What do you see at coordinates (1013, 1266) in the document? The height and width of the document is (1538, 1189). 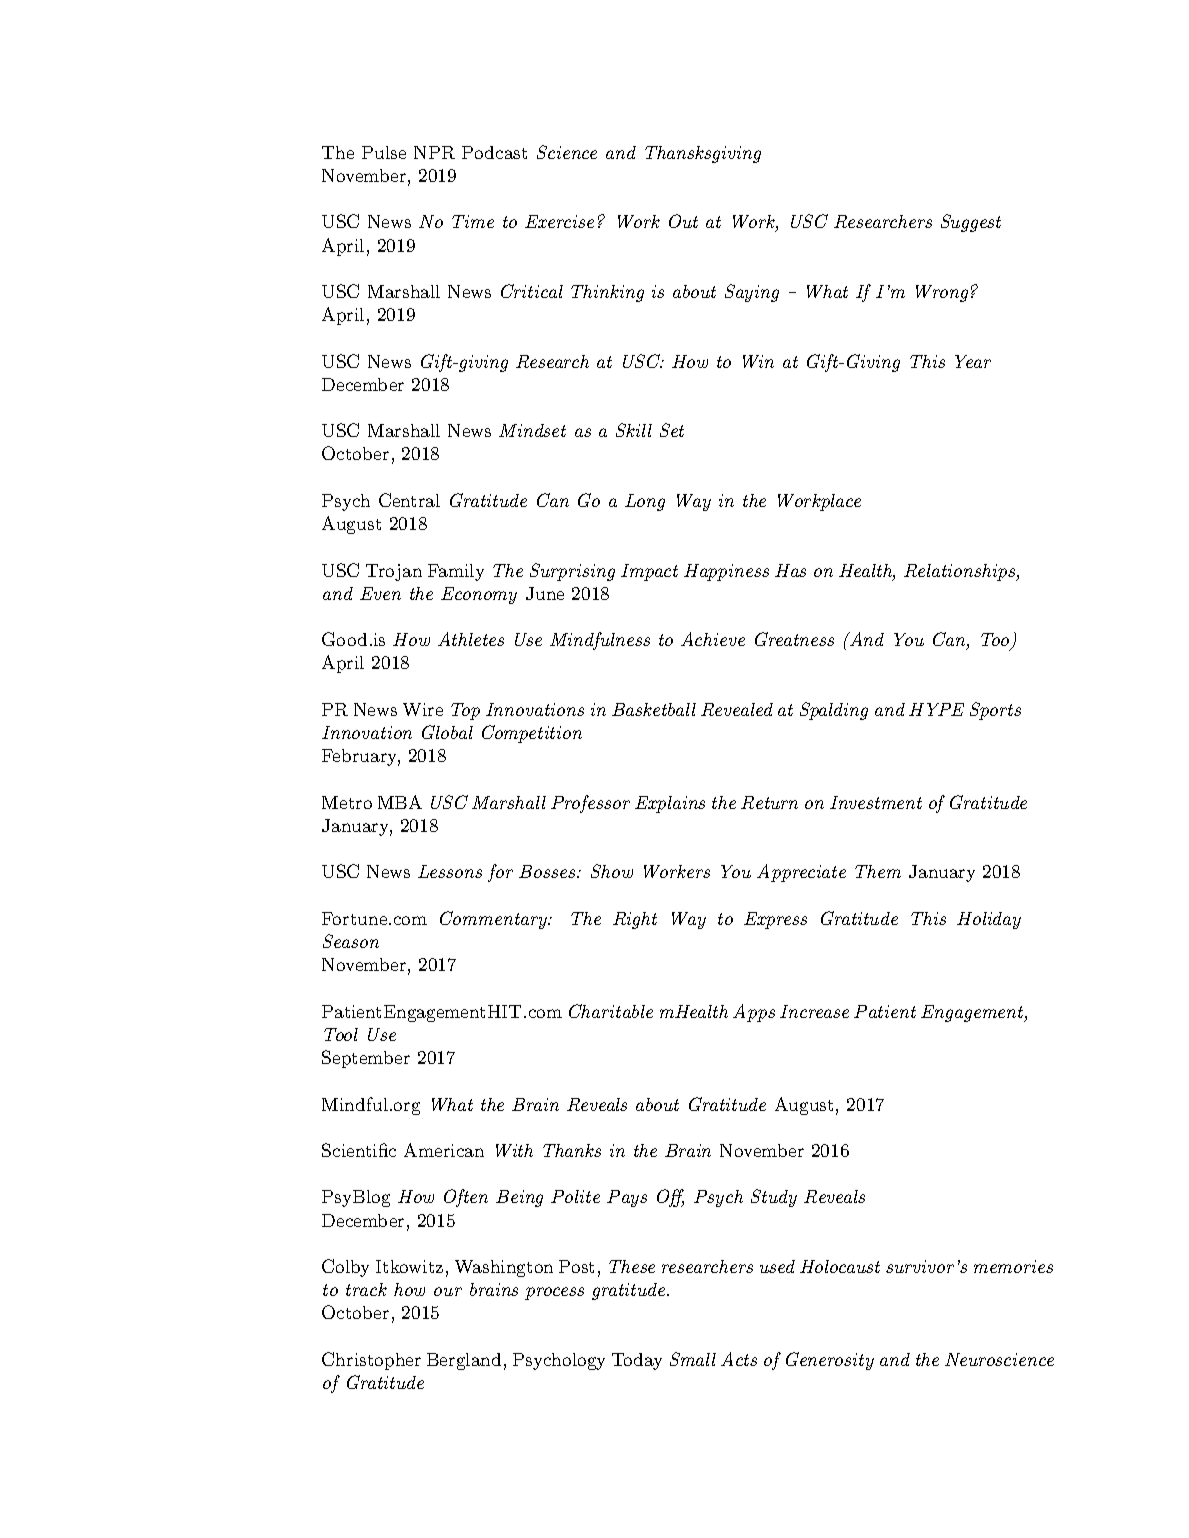 I see `memories` at bounding box center [1013, 1266].
